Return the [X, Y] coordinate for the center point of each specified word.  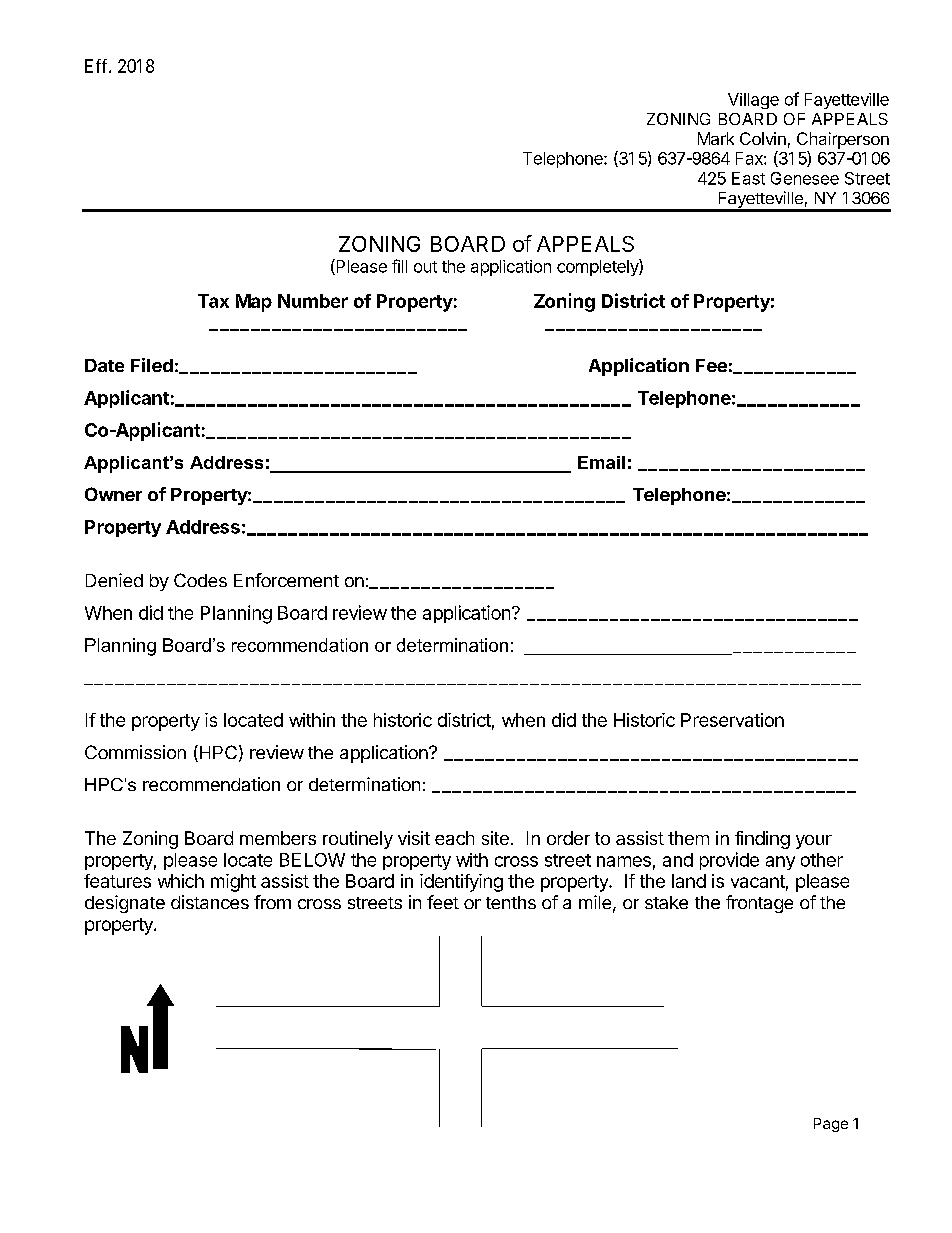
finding [762, 840]
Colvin [763, 138]
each [454, 838]
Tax [213, 301]
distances [210, 902]
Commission [135, 752]
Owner [113, 494]
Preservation [732, 720]
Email [601, 462]
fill [399, 266]
